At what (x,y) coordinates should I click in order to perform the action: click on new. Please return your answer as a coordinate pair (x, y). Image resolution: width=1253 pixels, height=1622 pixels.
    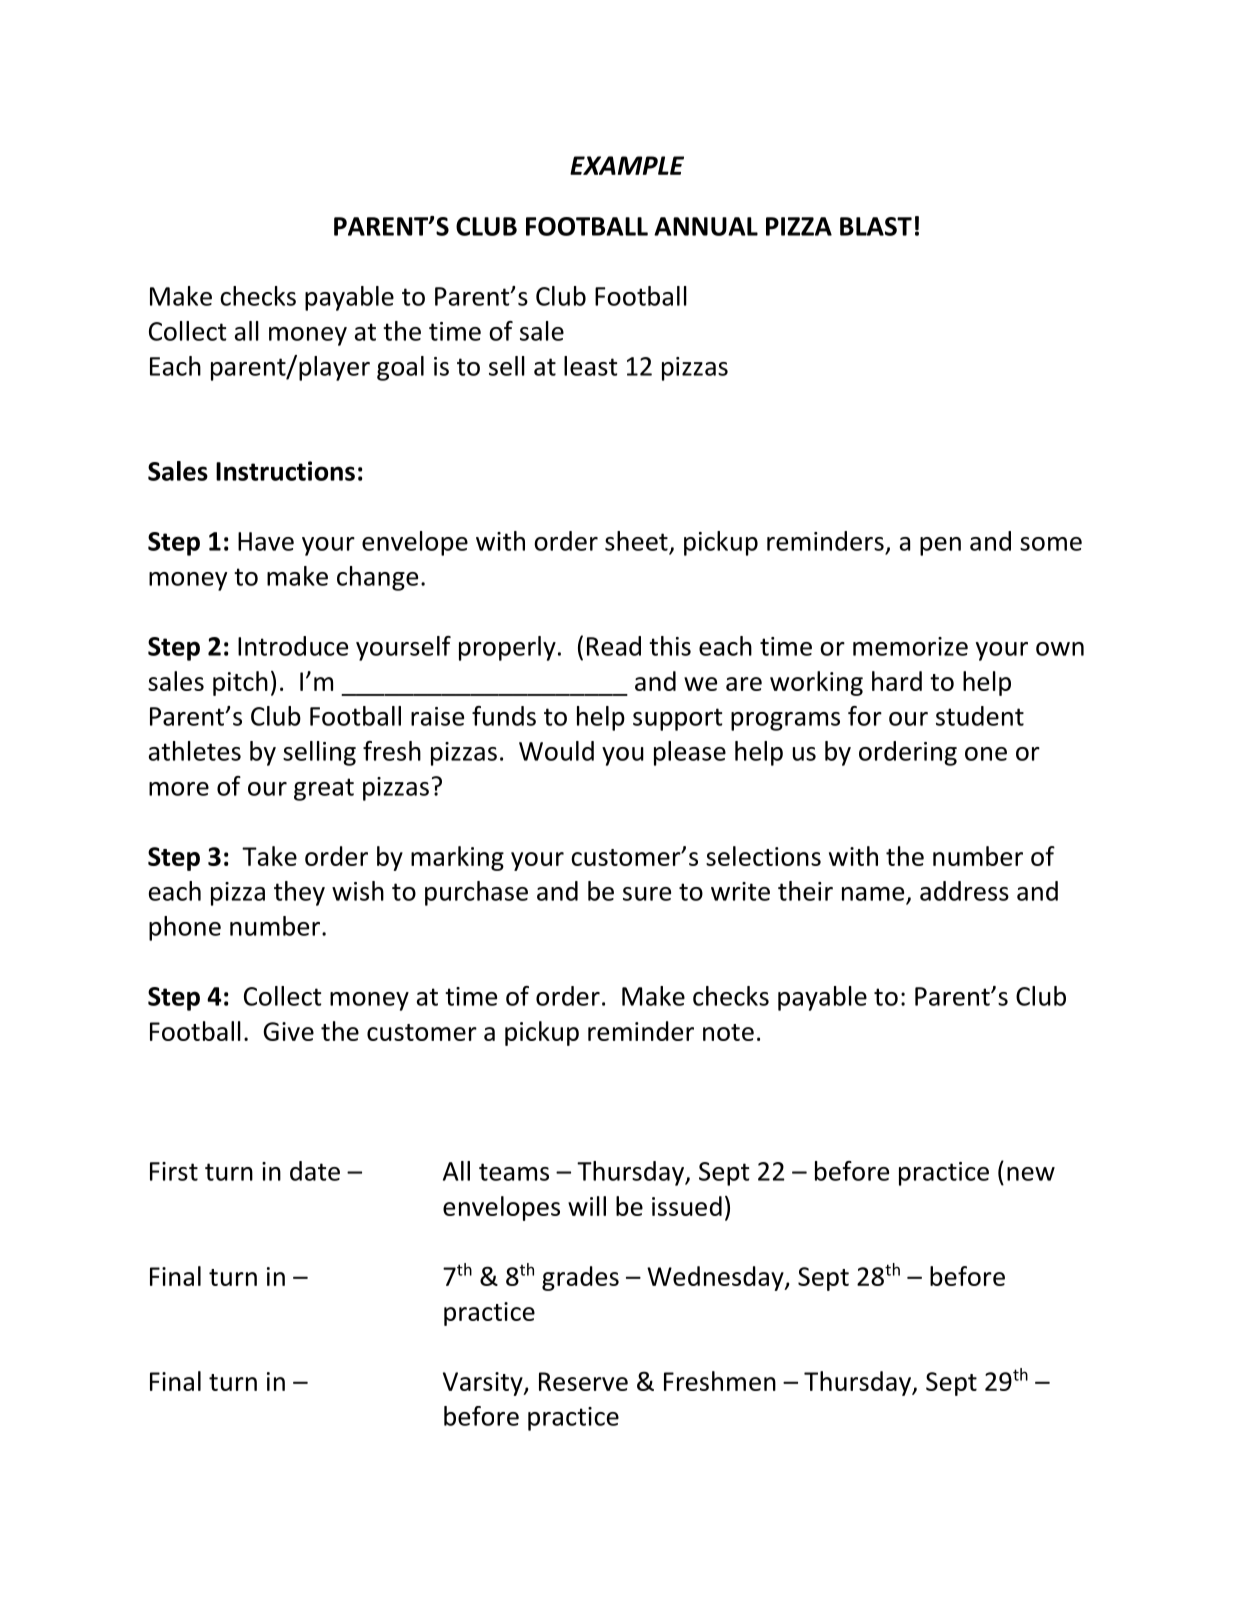
    Looking at the image, I should click on (1031, 1174).
